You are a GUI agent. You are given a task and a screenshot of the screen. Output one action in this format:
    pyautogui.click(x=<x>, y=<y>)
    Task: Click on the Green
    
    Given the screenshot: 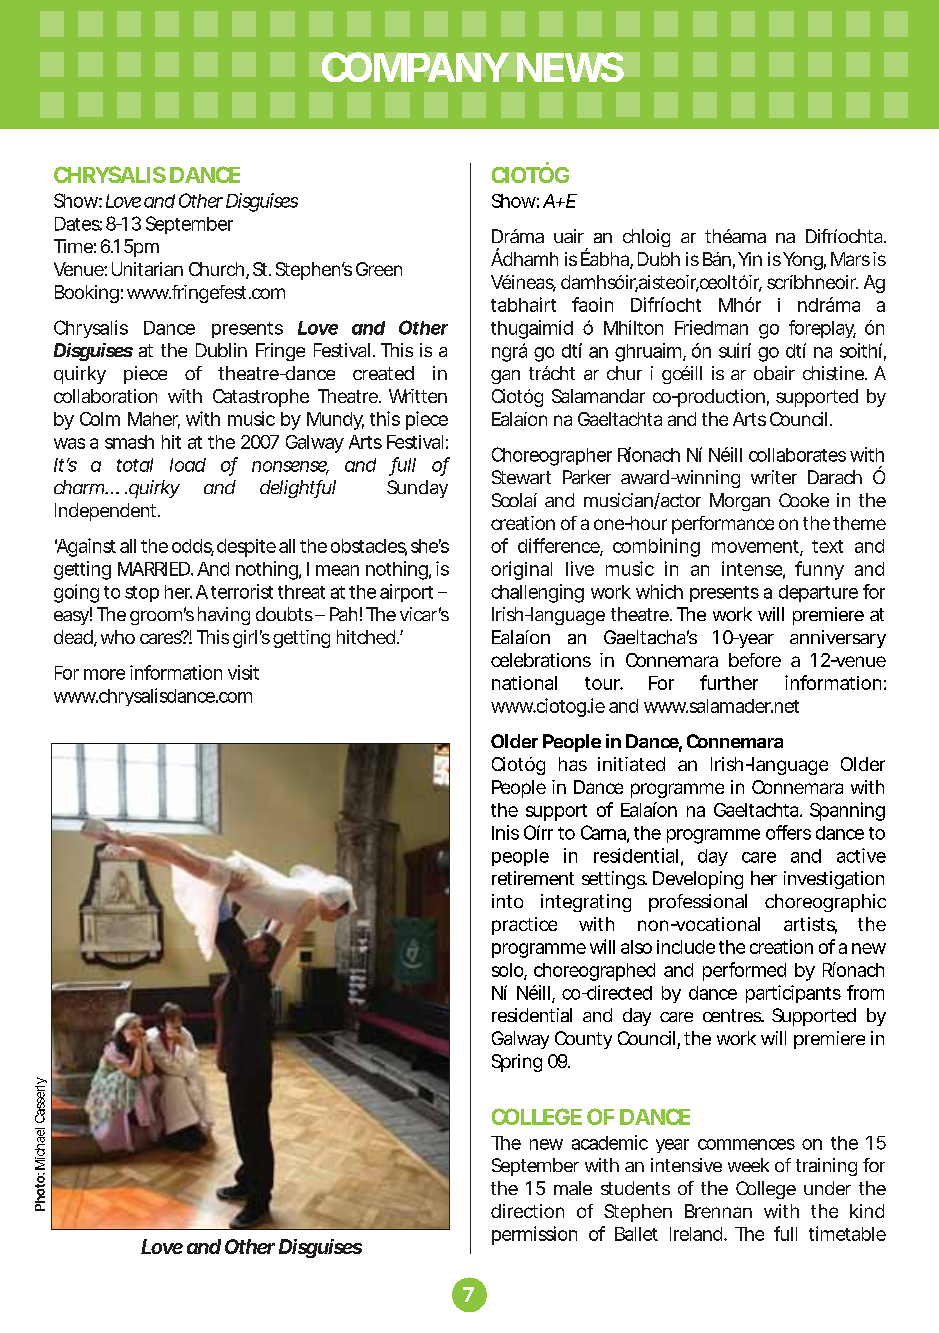 What is the action you would take?
    pyautogui.click(x=379, y=269)
